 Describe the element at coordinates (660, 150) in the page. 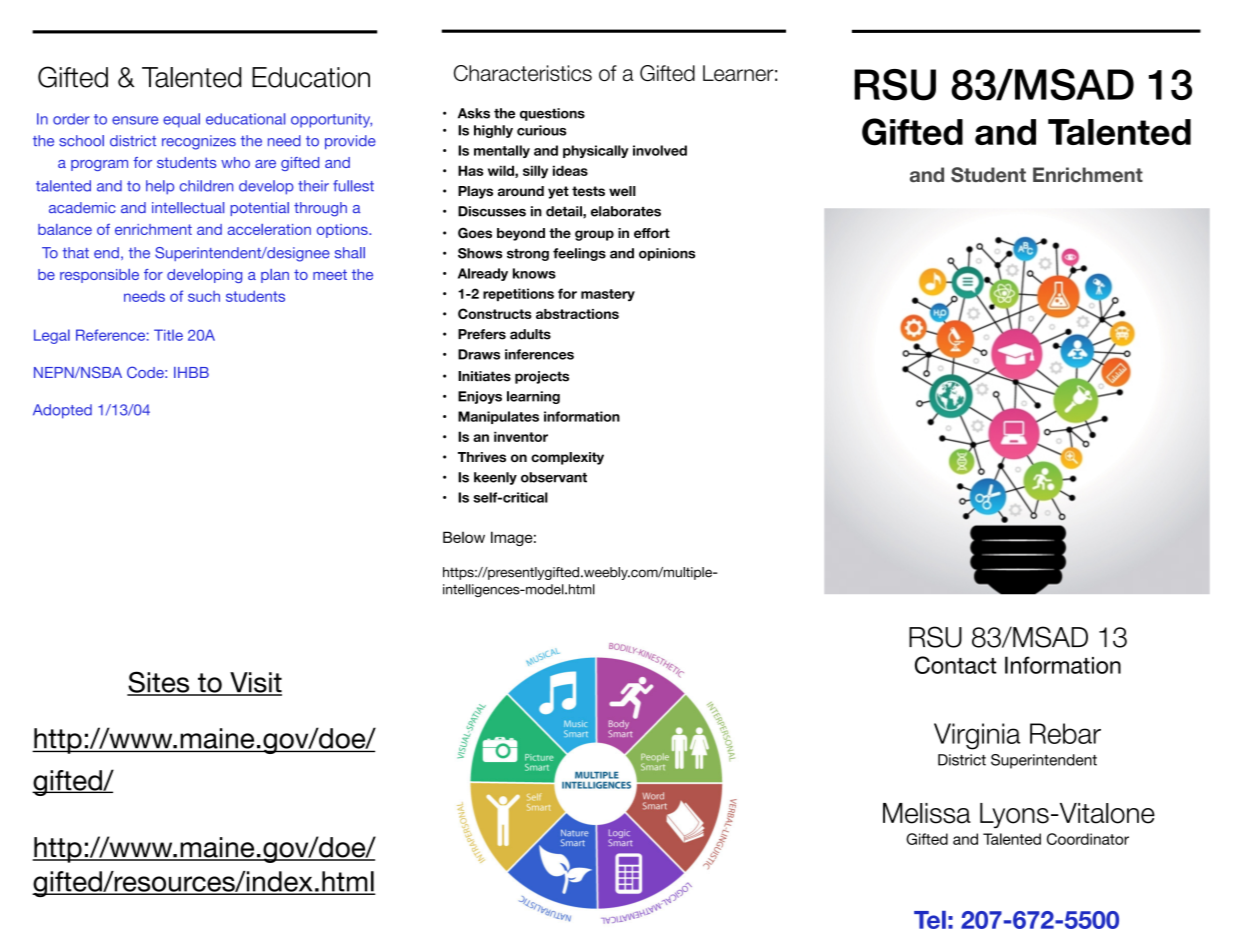

I see `involved` at that location.
